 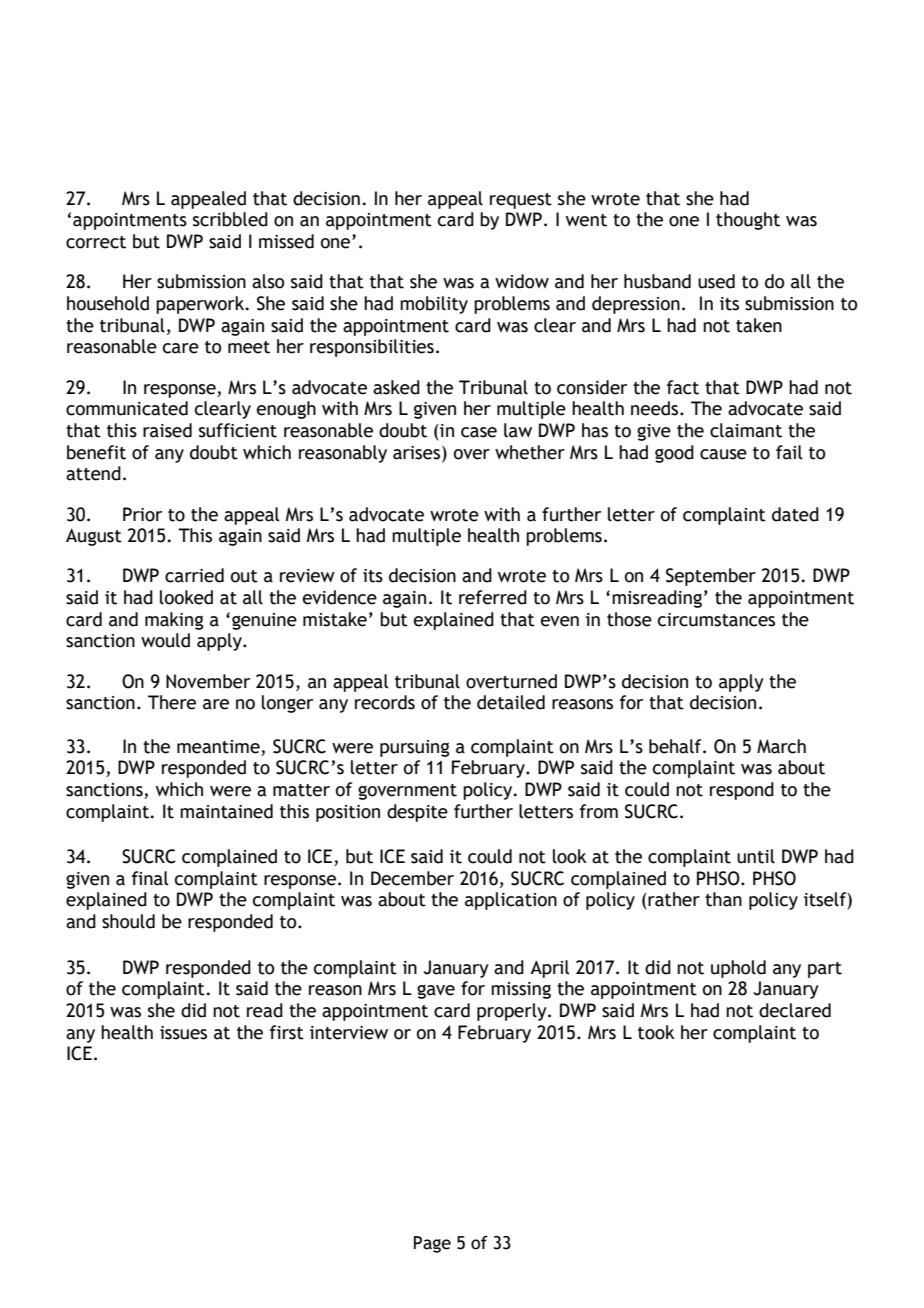 I want to click on issues, so click(x=183, y=1033).
